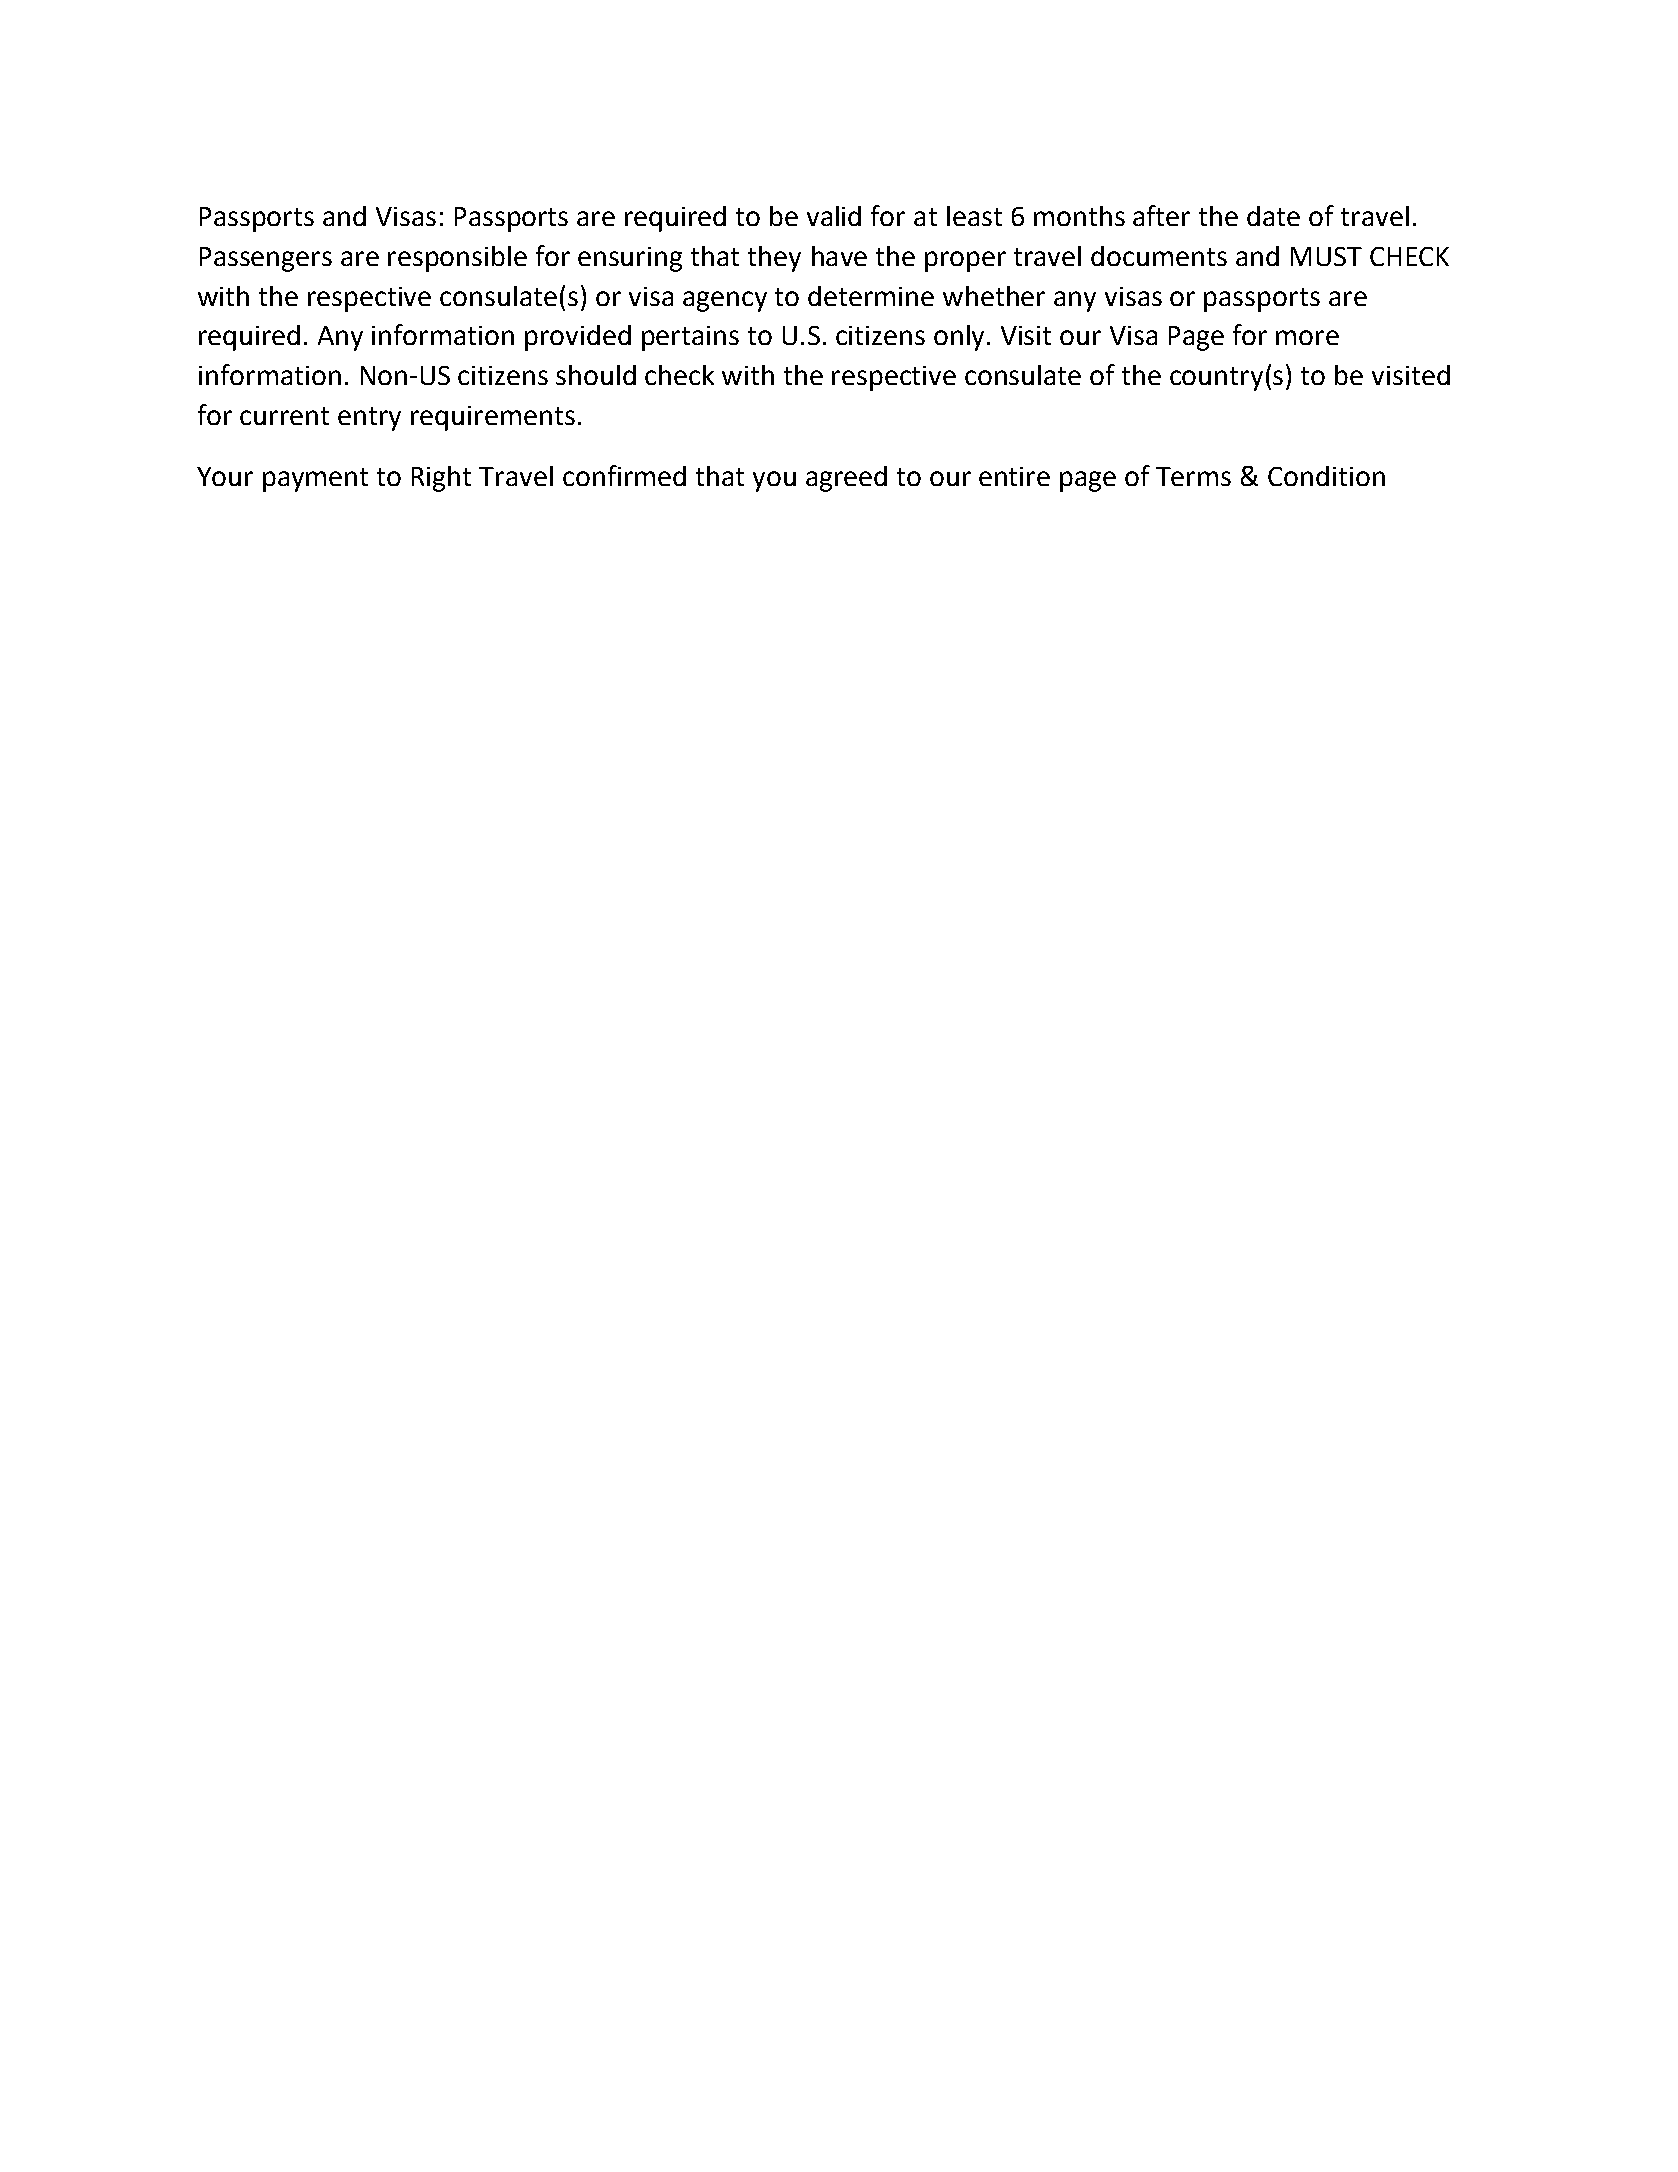  Describe the element at coordinates (1307, 337) in the screenshot. I see `more` at that location.
